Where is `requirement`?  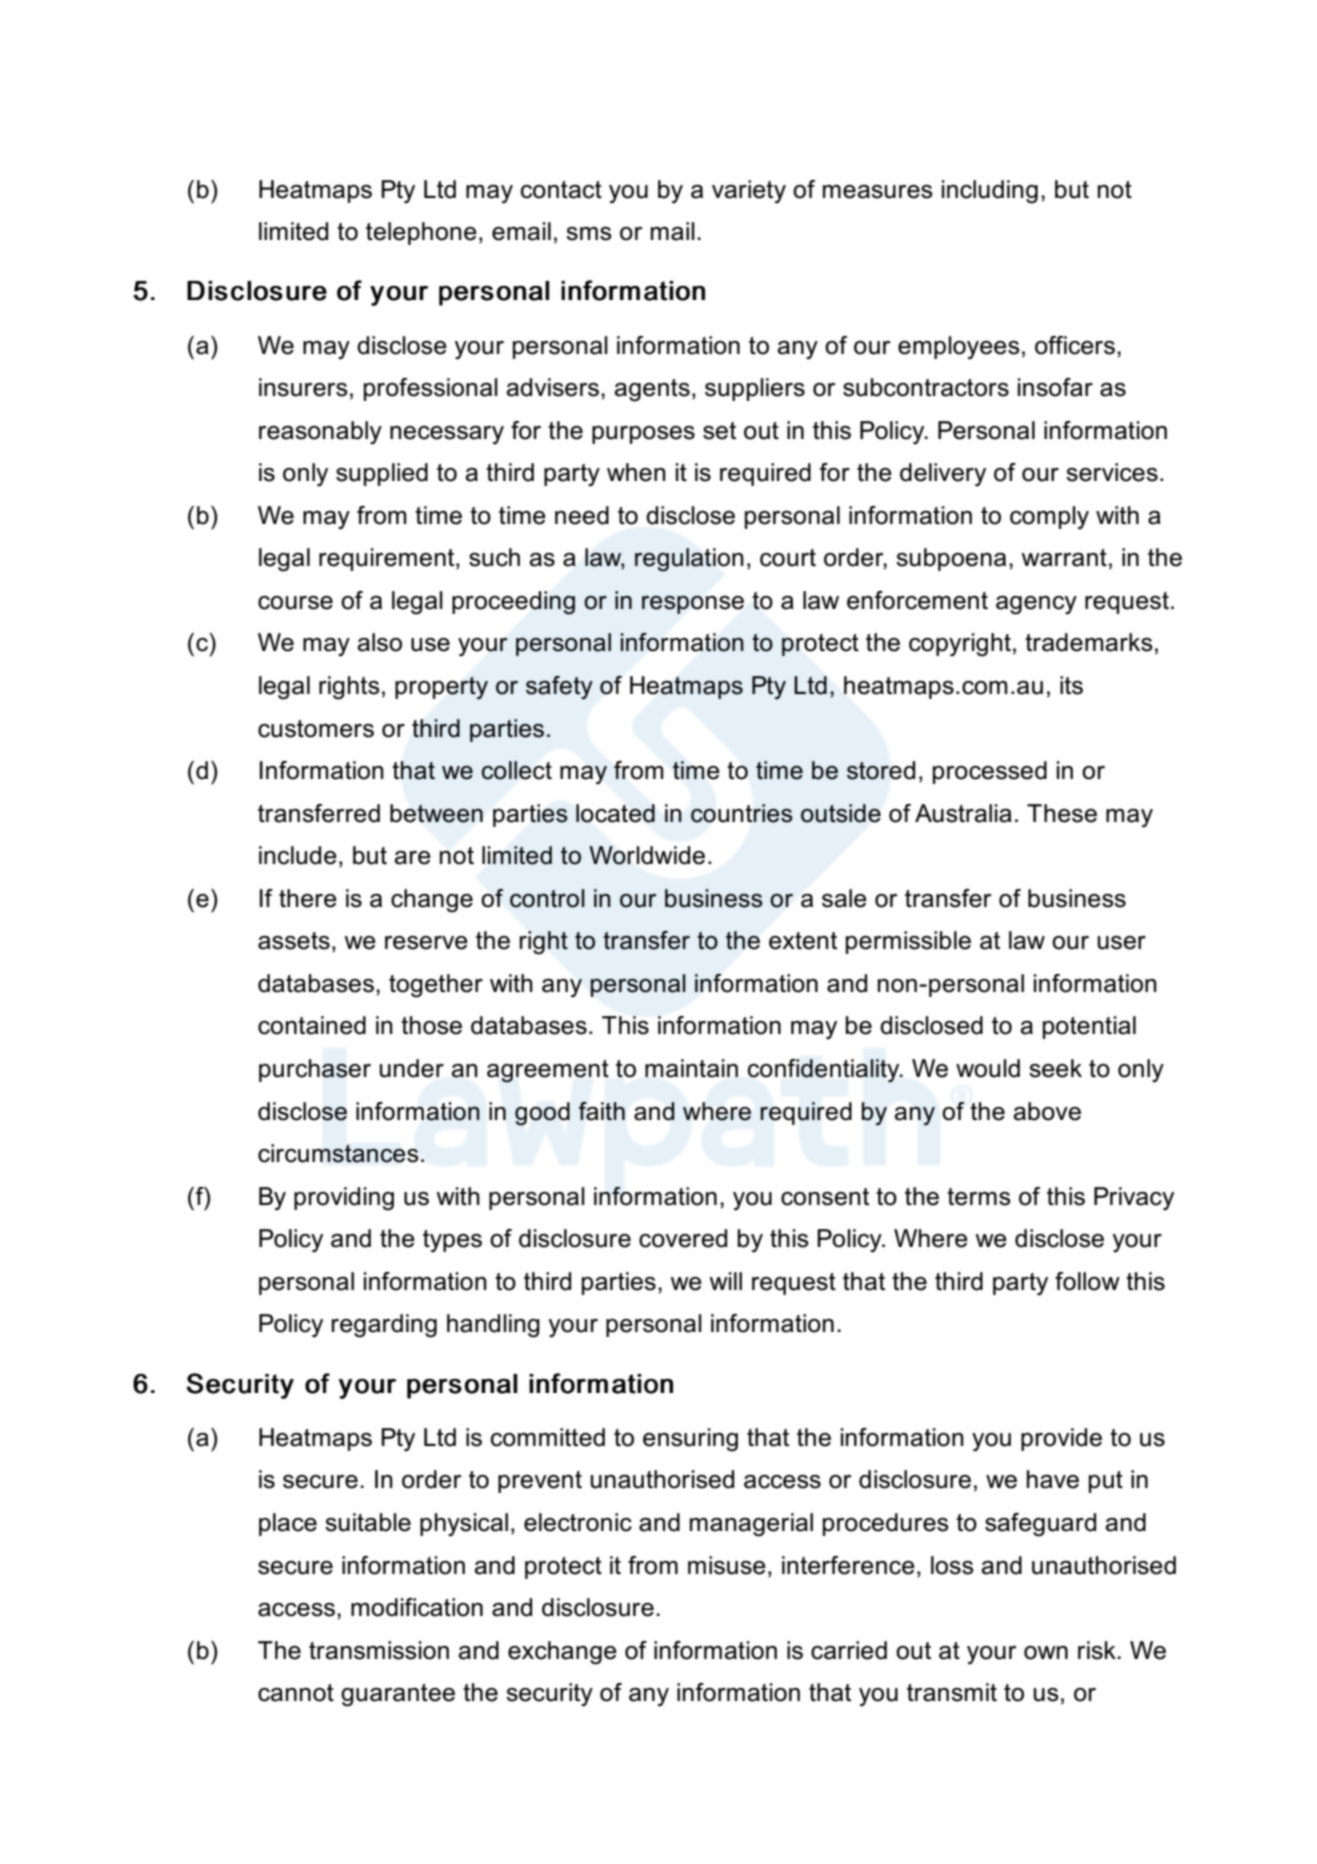 requirement is located at coordinates (388, 559).
